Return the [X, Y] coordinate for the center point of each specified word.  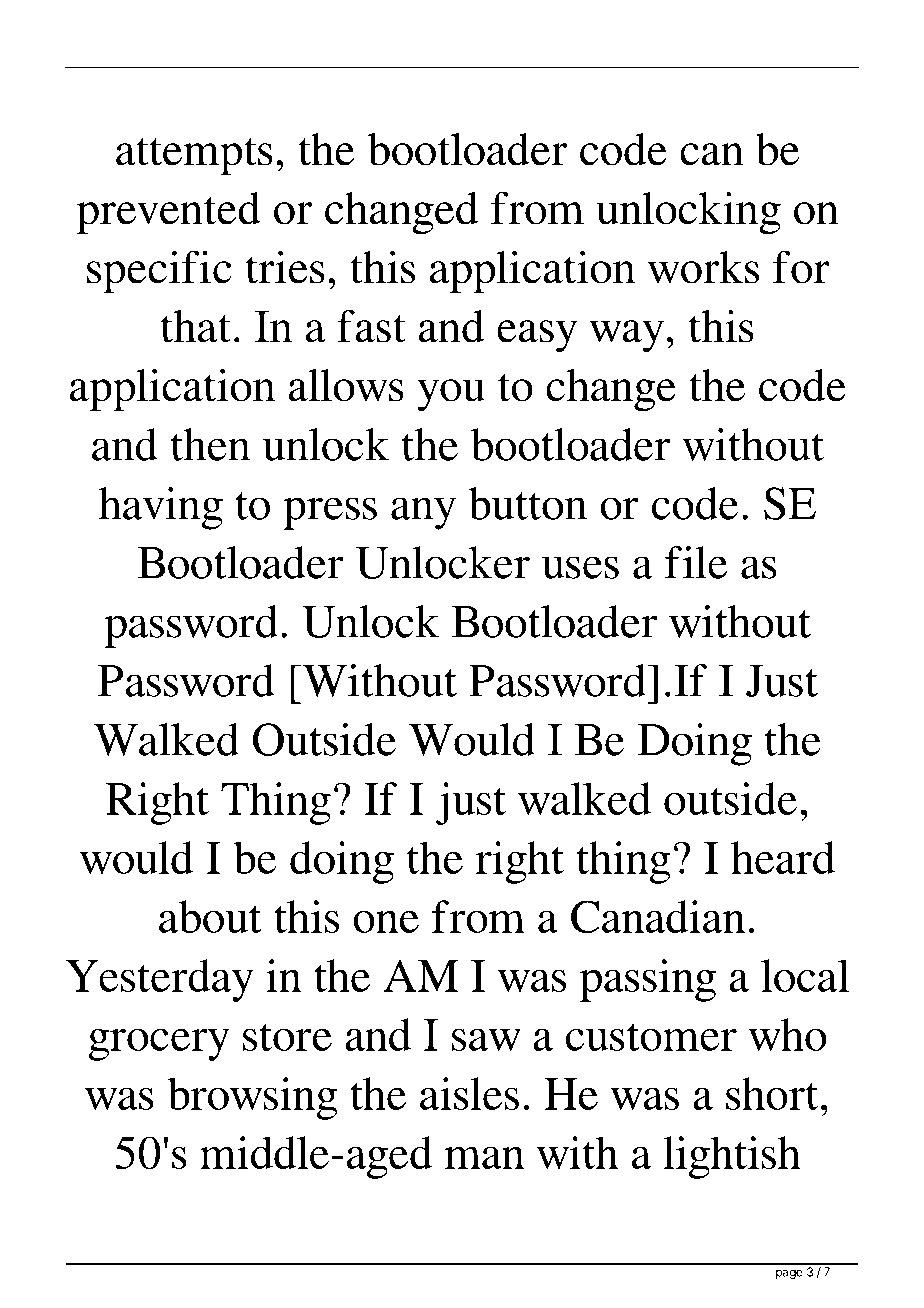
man [484, 1157]
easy [537, 336]
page [789, 1274]
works [703, 267]
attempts [194, 157]
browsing [252, 1098]
